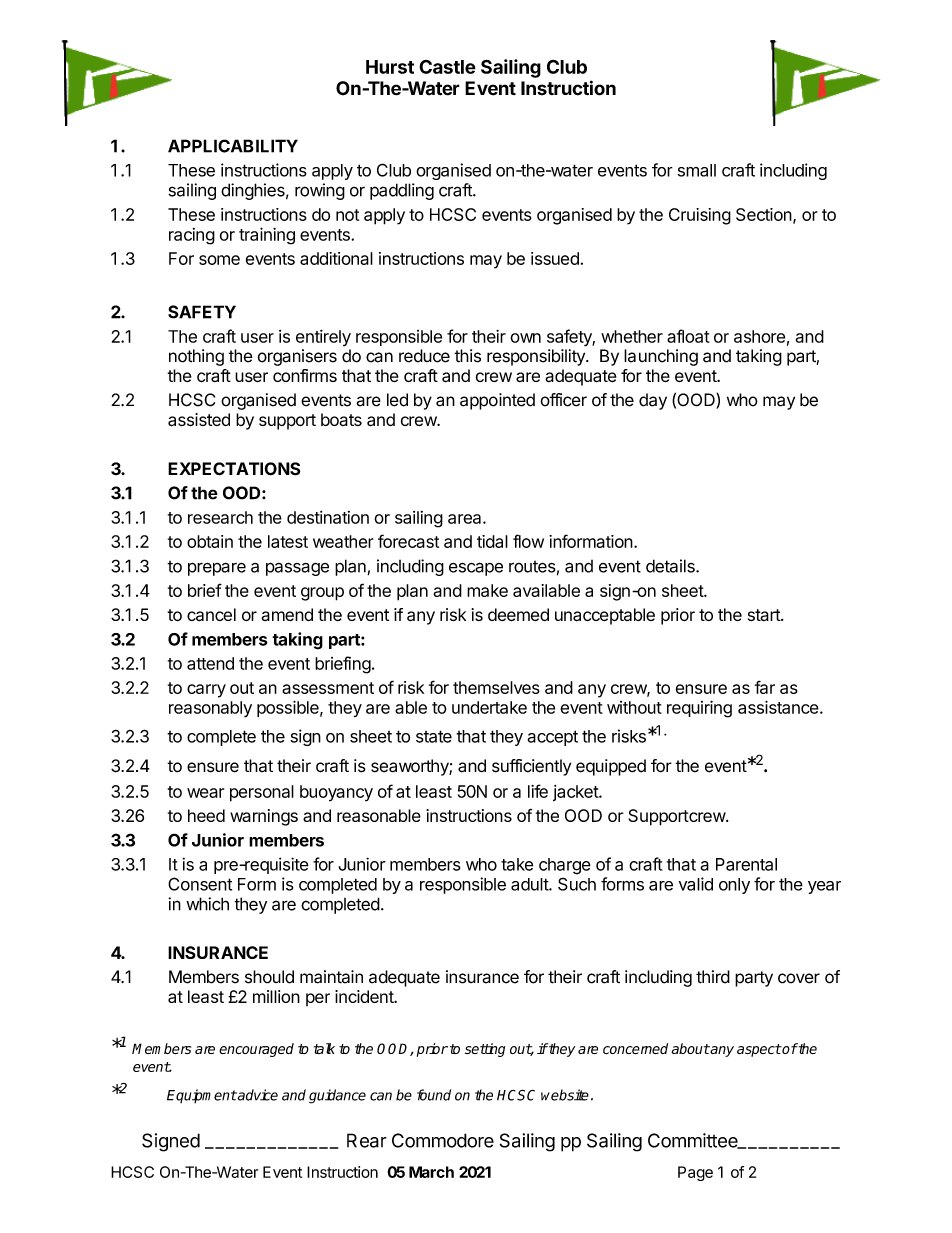 This screenshot has width=952, height=1233. I want to click on amend, so click(287, 614).
